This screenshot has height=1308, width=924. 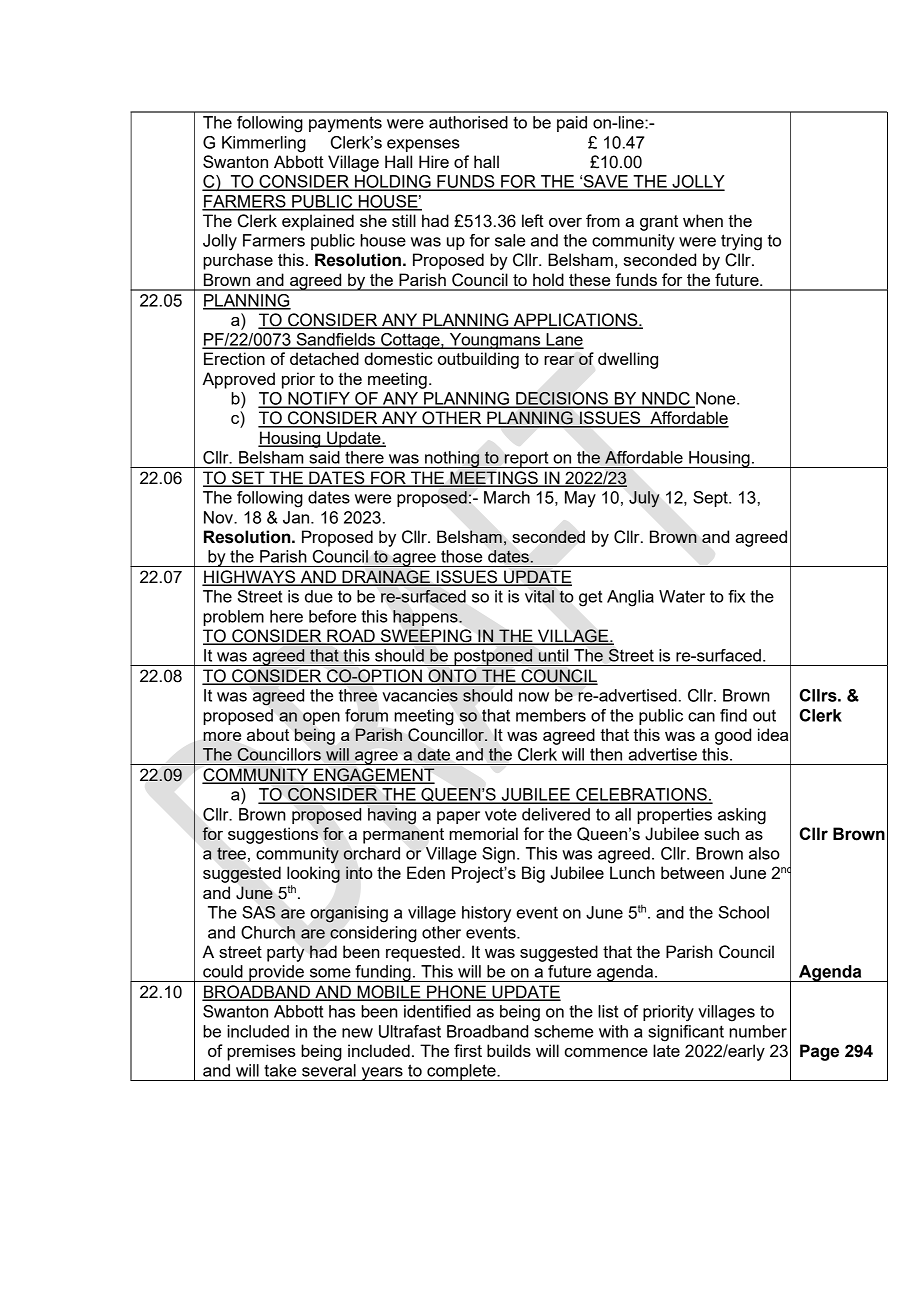 What do you see at coordinates (373, 220) in the screenshot?
I see `she` at bounding box center [373, 220].
